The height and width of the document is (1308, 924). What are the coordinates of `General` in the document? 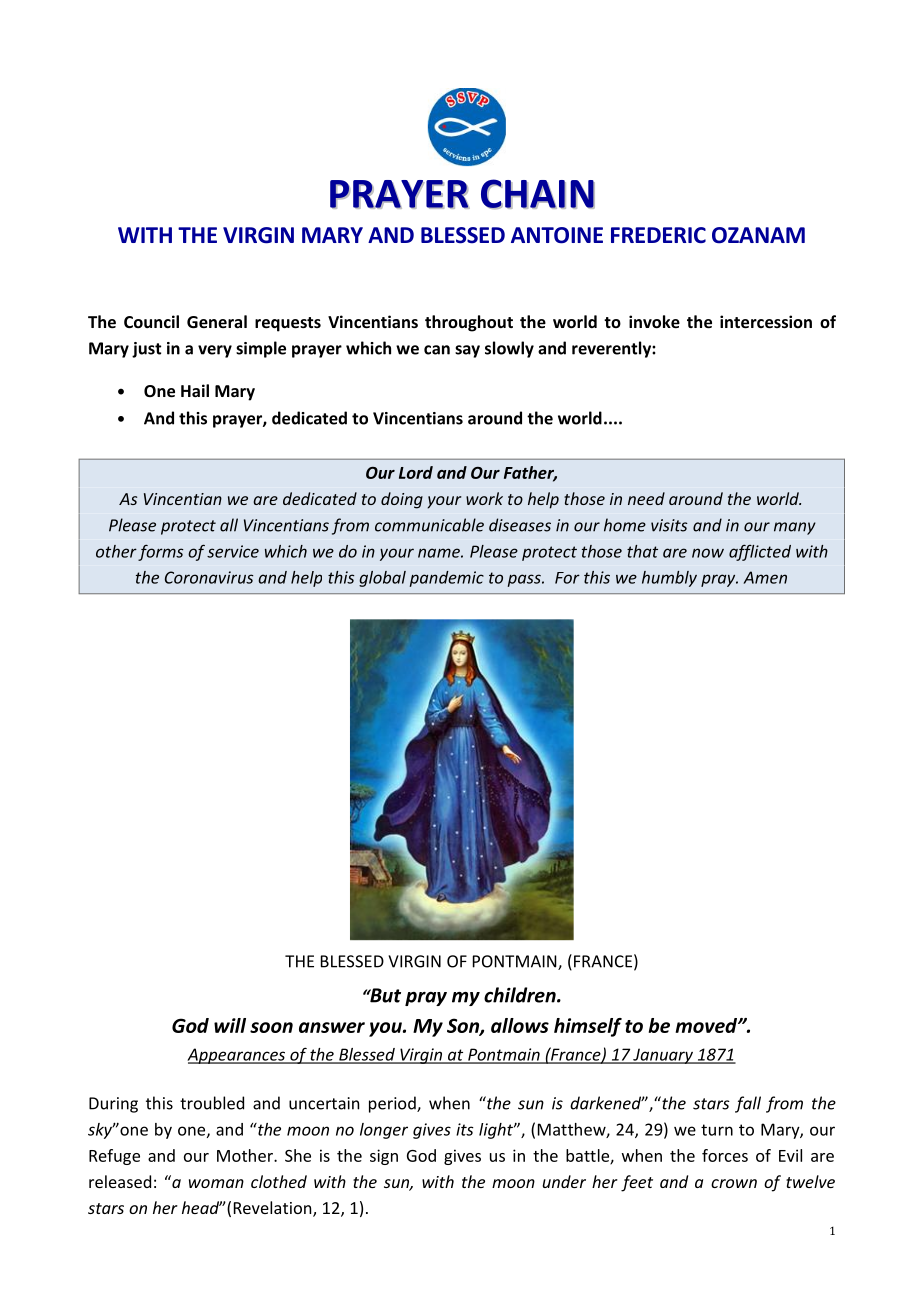 It's located at (217, 321).
